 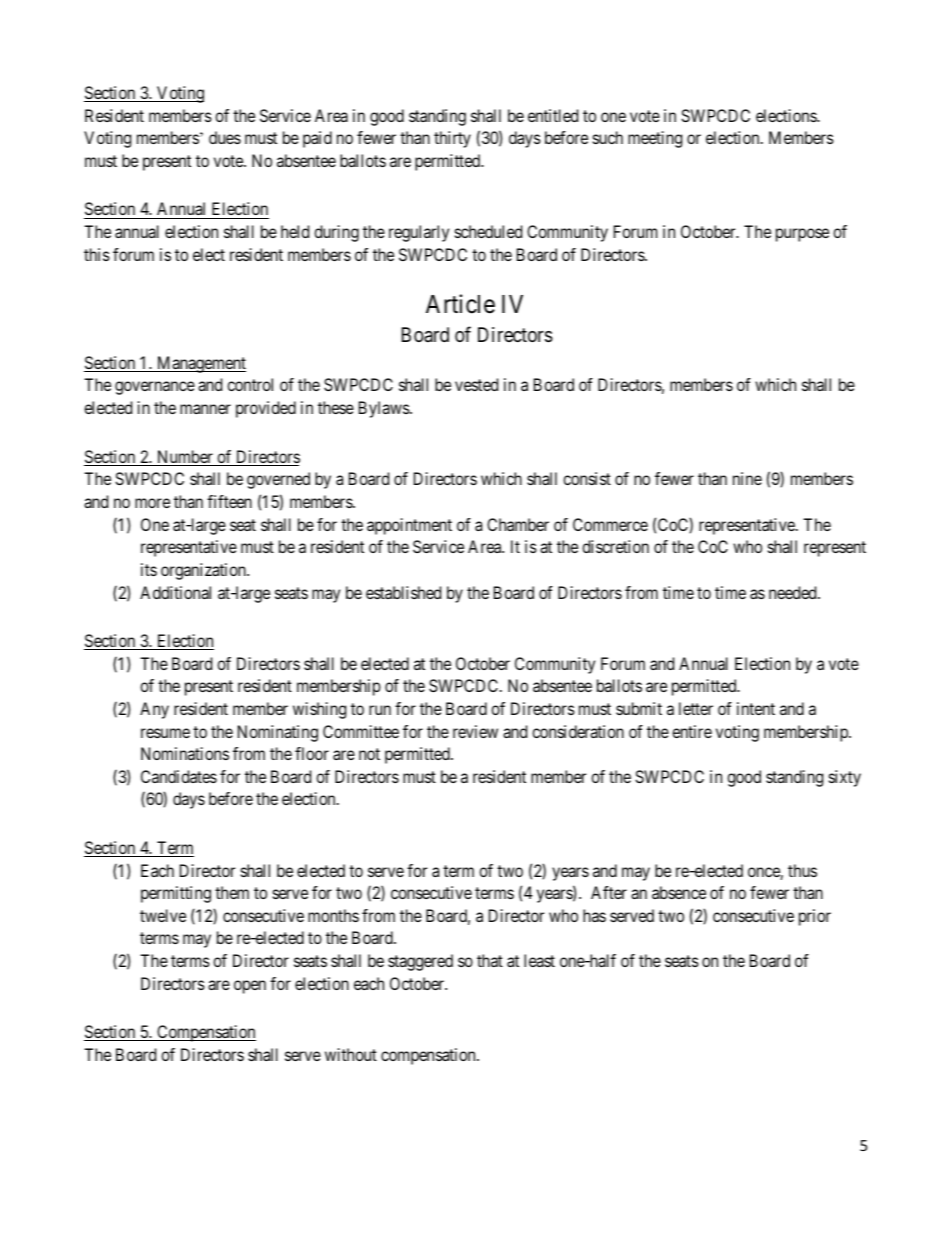 I want to click on thirty, so click(x=452, y=139).
